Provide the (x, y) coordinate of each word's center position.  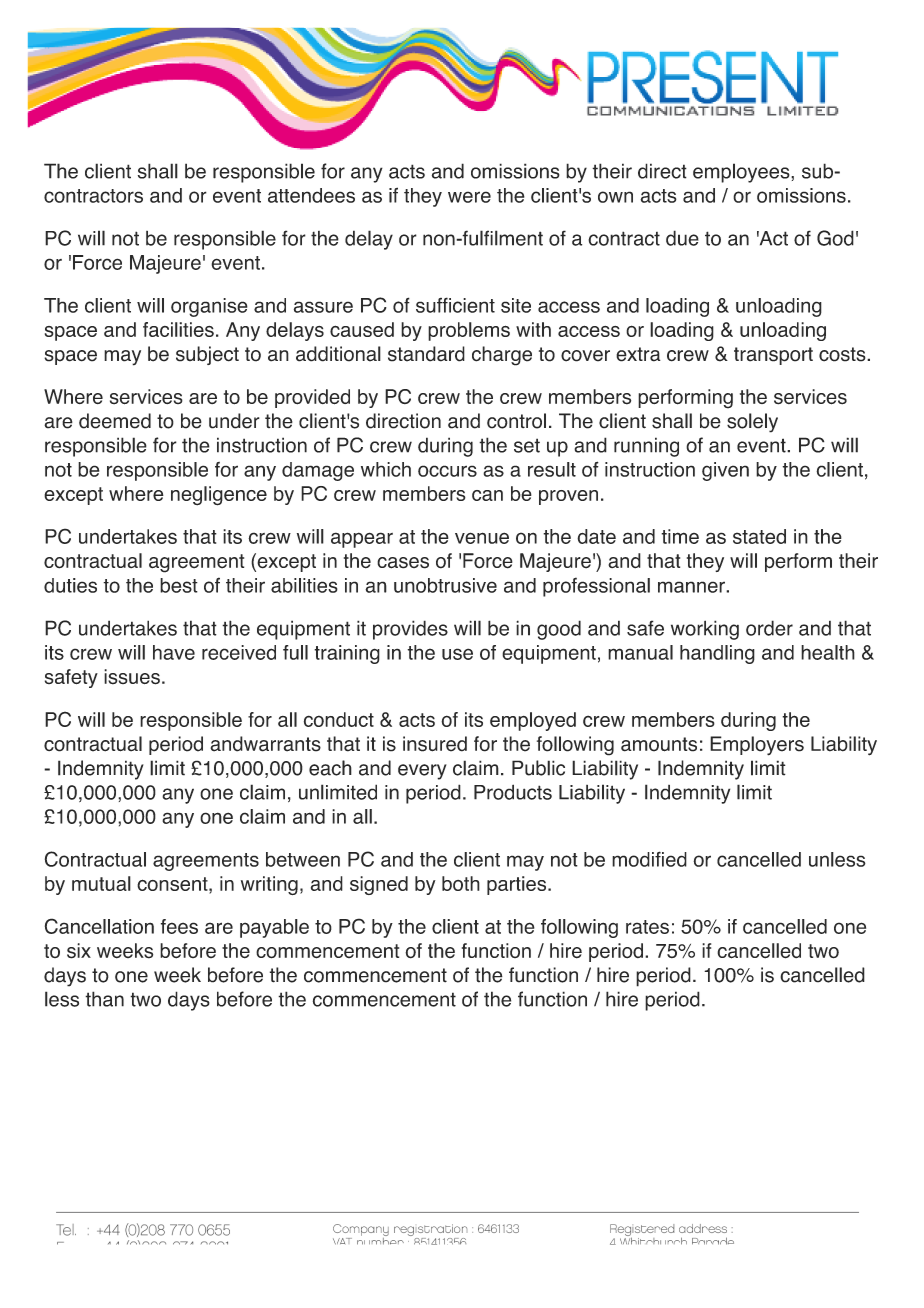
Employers (757, 746)
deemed (115, 421)
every (422, 772)
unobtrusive (445, 585)
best (179, 585)
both (461, 883)
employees (742, 173)
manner (692, 587)
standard (426, 354)
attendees (311, 195)
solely (752, 423)
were (469, 197)
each (330, 768)
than (104, 999)
